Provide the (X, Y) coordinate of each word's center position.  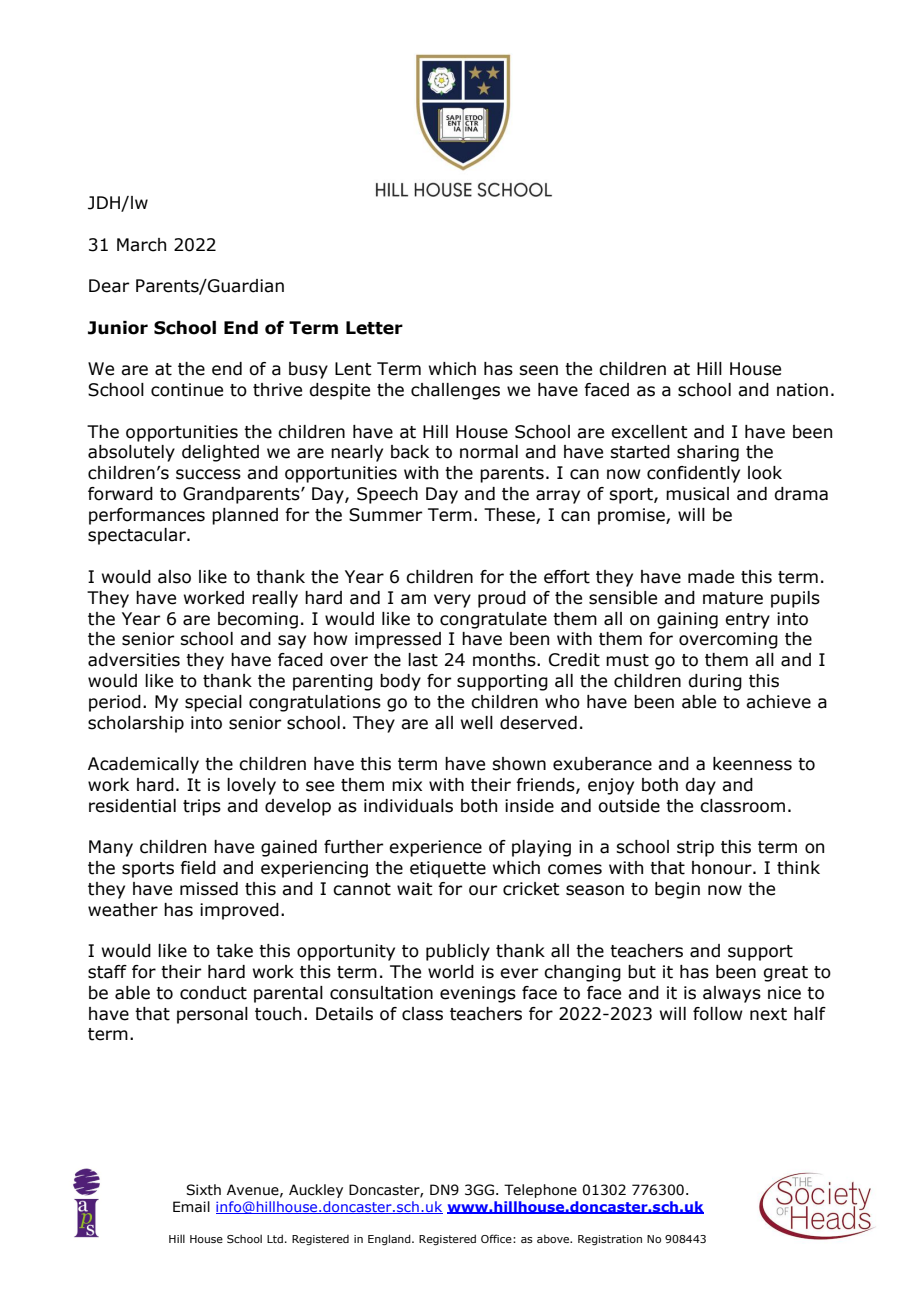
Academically (143, 765)
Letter (374, 328)
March (141, 245)
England (390, 1240)
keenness (752, 764)
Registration (610, 1240)
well (477, 723)
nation (802, 390)
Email (191, 1207)
